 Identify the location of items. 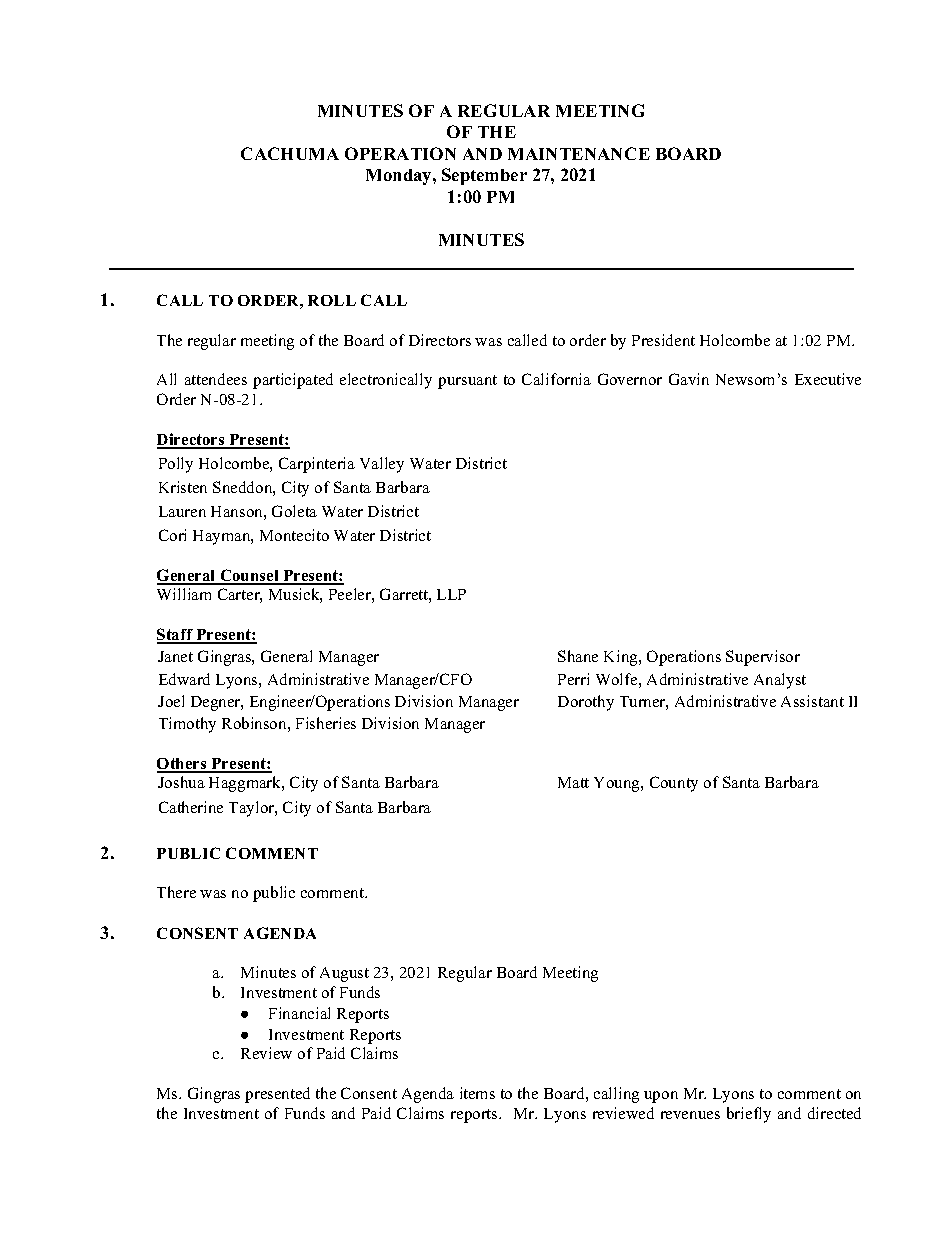
(477, 1093).
